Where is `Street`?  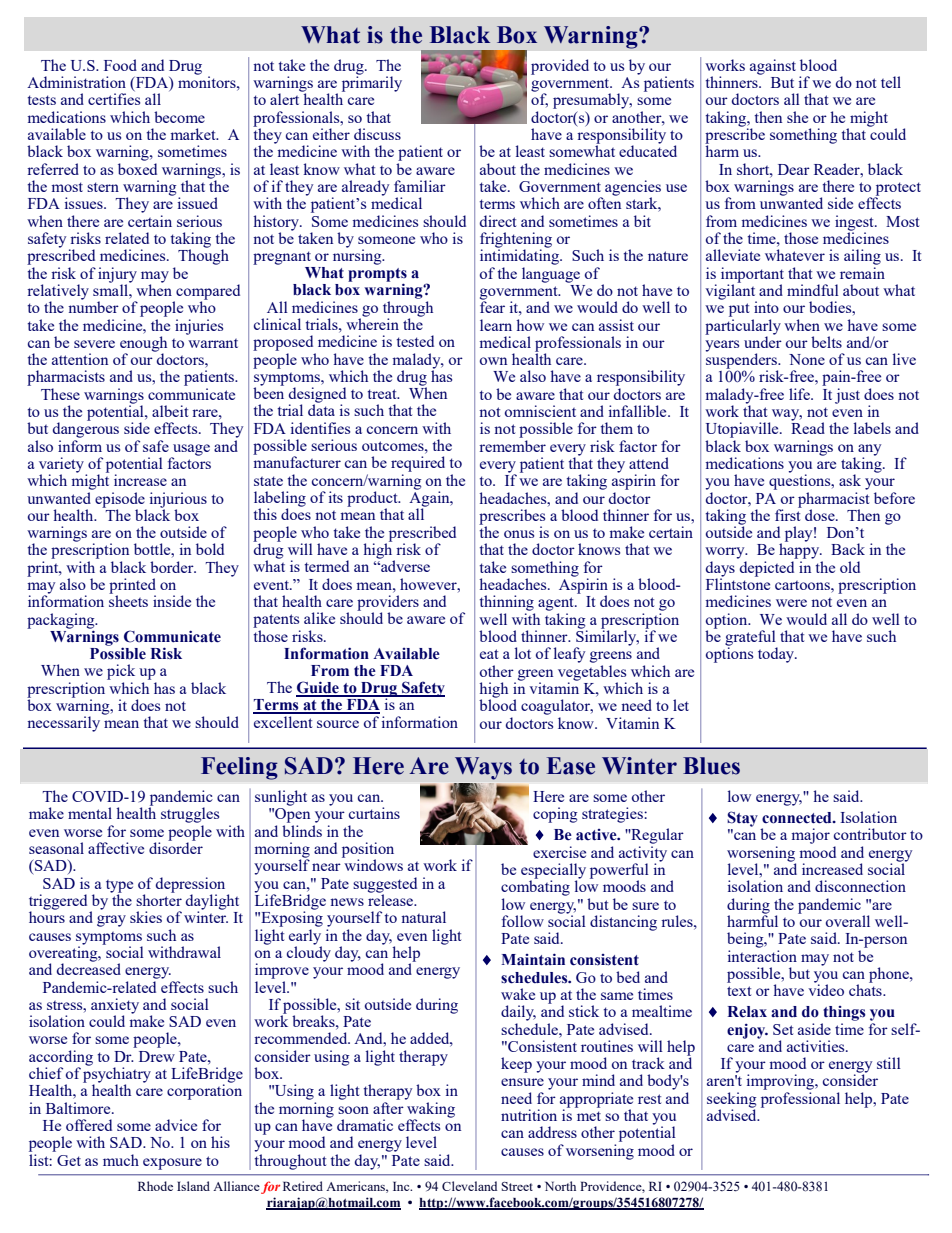 Street is located at coordinates (517, 1186).
